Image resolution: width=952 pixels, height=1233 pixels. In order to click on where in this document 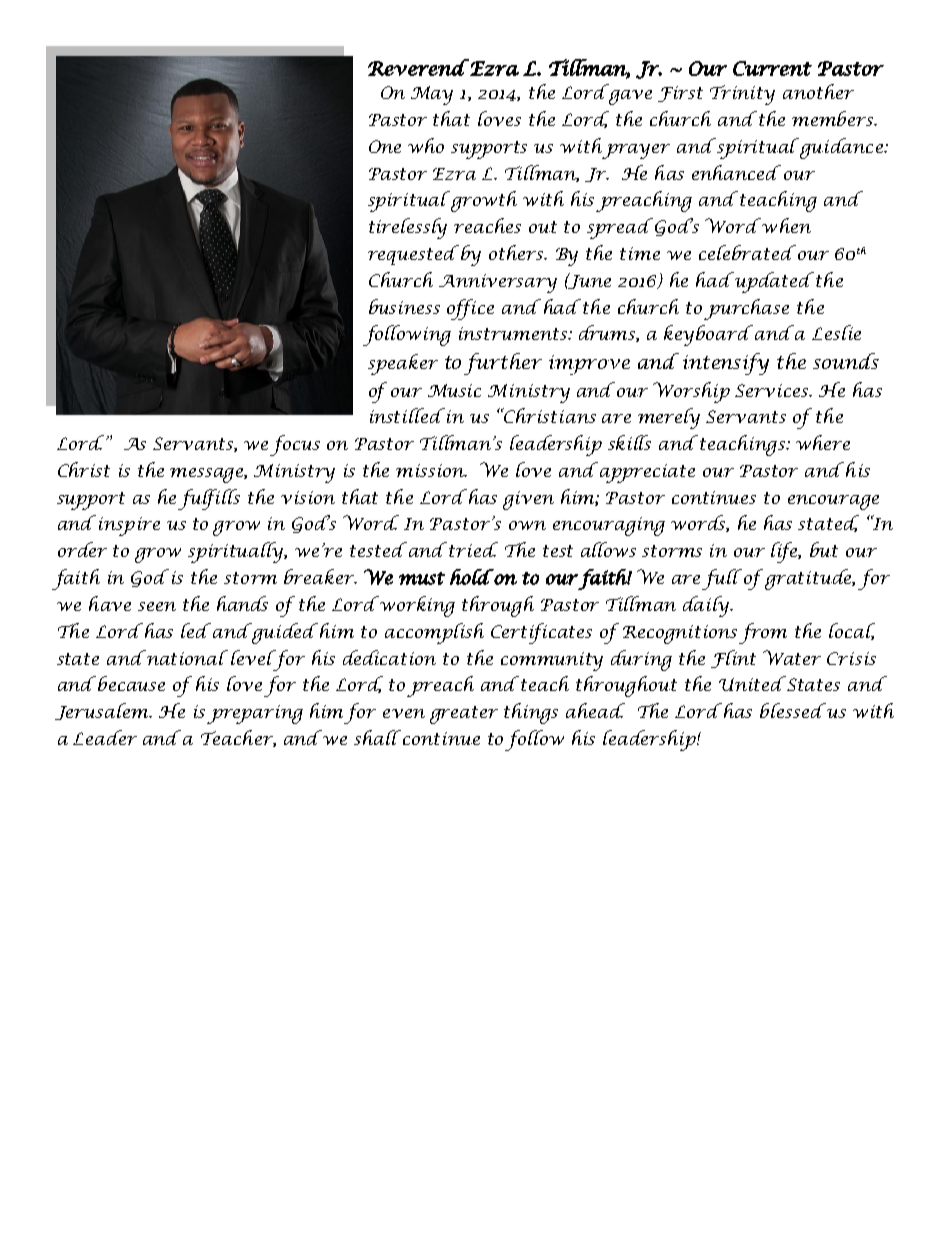, I will do `click(823, 442)`.
